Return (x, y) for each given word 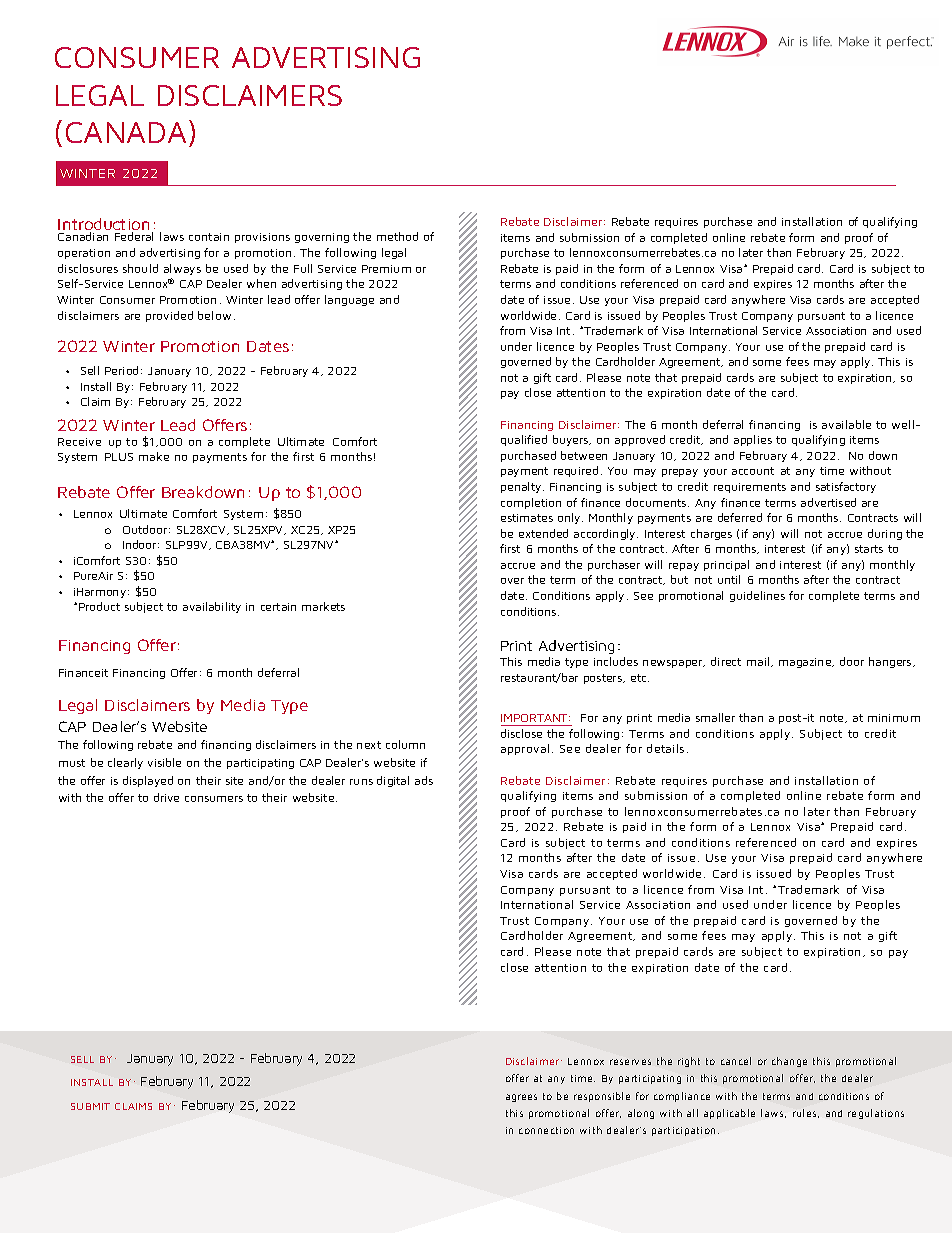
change (789, 1062)
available (846, 424)
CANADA (128, 131)
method (397, 236)
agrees (521, 1098)
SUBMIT (90, 1106)
